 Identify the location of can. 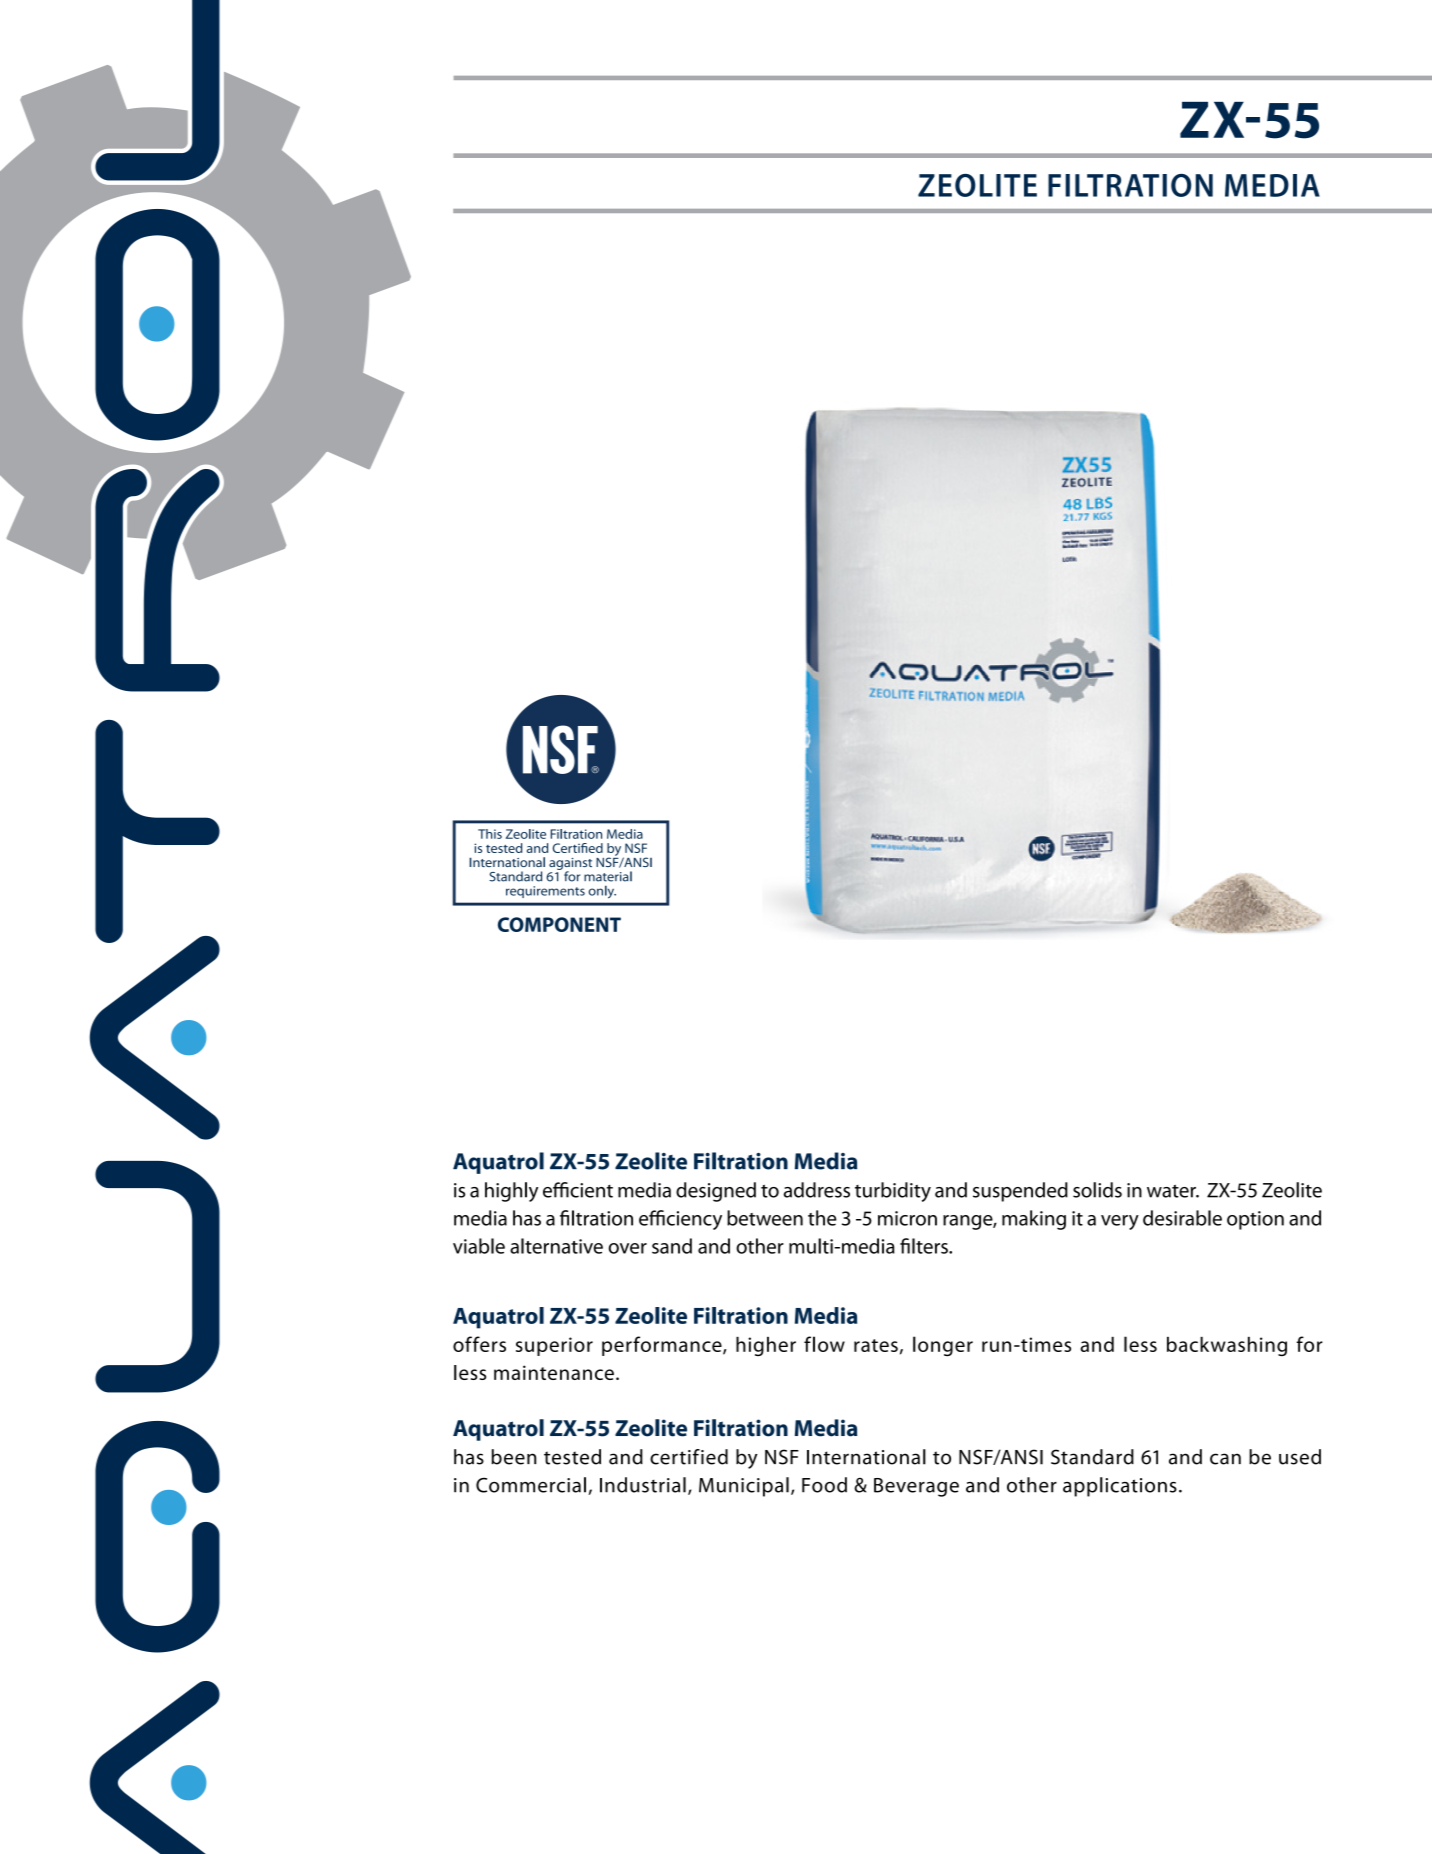
(1225, 1459).
